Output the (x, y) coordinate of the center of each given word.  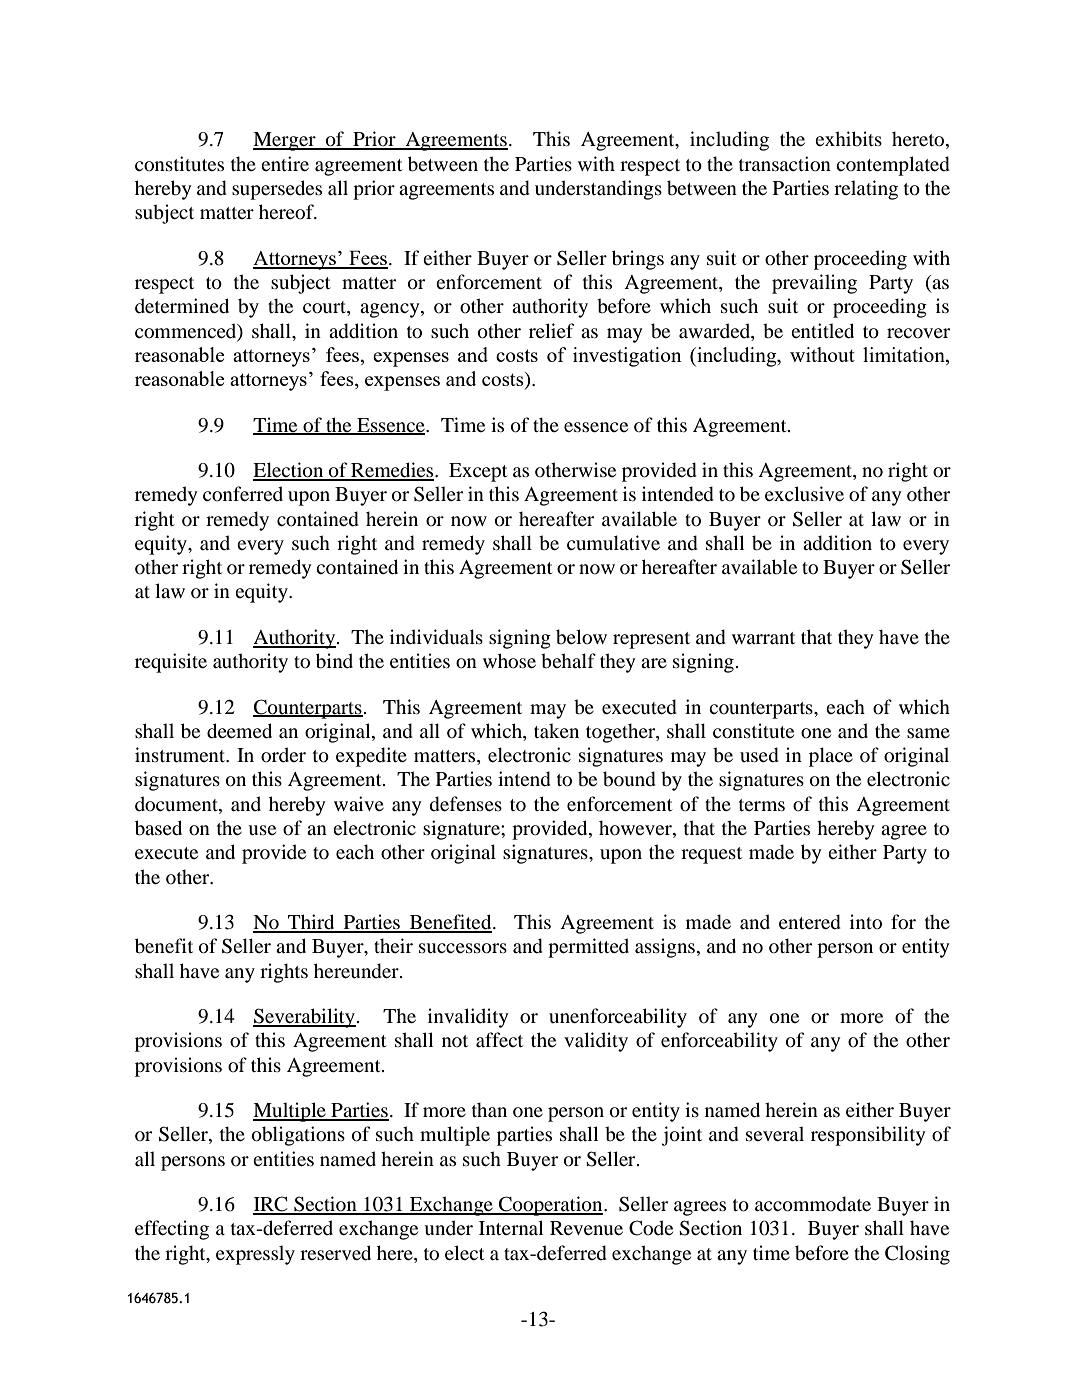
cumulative (613, 542)
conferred (243, 494)
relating (866, 190)
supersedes (277, 190)
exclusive (804, 493)
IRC (271, 1205)
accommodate (813, 1204)
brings (638, 260)
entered (810, 922)
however (636, 829)
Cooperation (551, 1206)
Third (311, 923)
